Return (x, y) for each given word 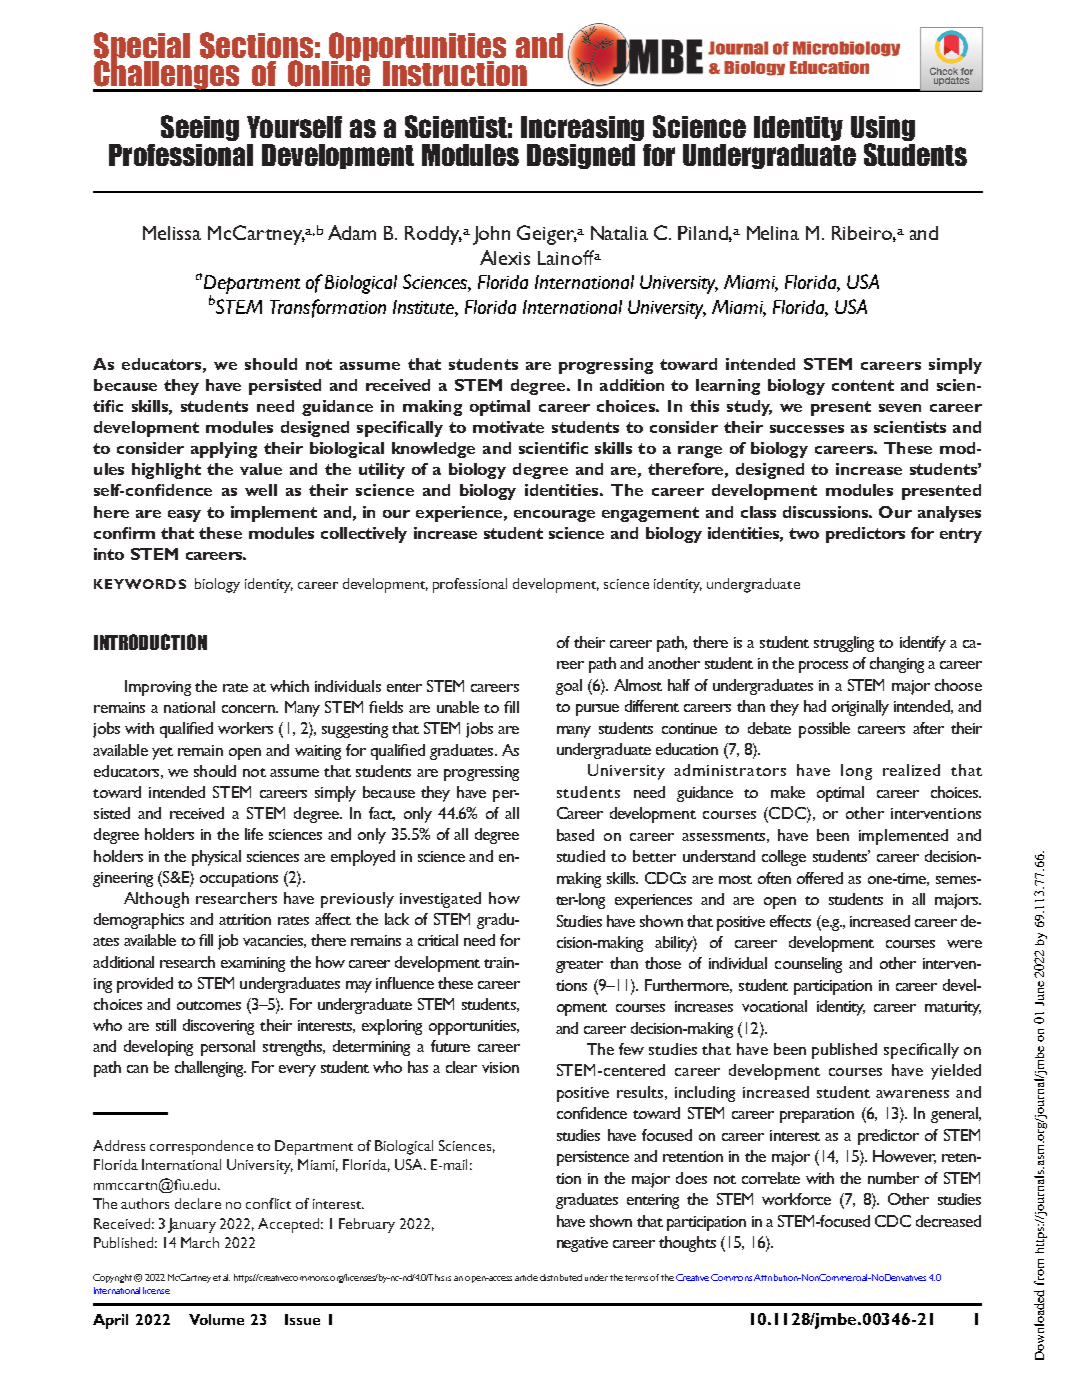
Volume (216, 1319)
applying (224, 450)
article (526, 1277)
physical (216, 858)
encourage (554, 516)
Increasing (582, 128)
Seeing (200, 128)
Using (883, 130)
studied (581, 856)
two (804, 533)
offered (820, 878)
